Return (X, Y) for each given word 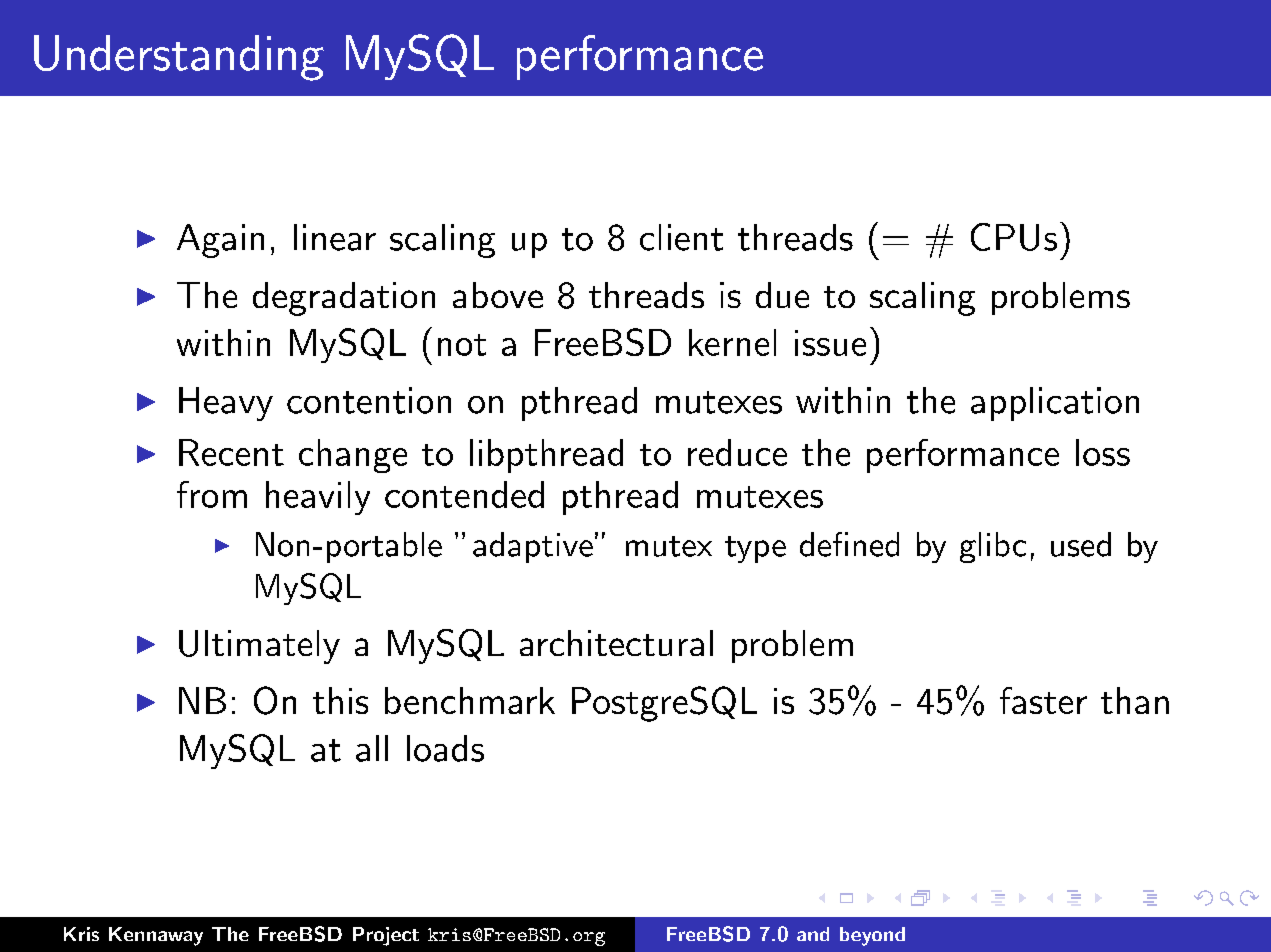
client (681, 237)
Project (386, 936)
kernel (732, 342)
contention (369, 400)
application (1055, 404)
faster (1043, 700)
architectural (616, 643)
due (782, 295)
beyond (872, 936)
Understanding (179, 58)
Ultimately (259, 647)
